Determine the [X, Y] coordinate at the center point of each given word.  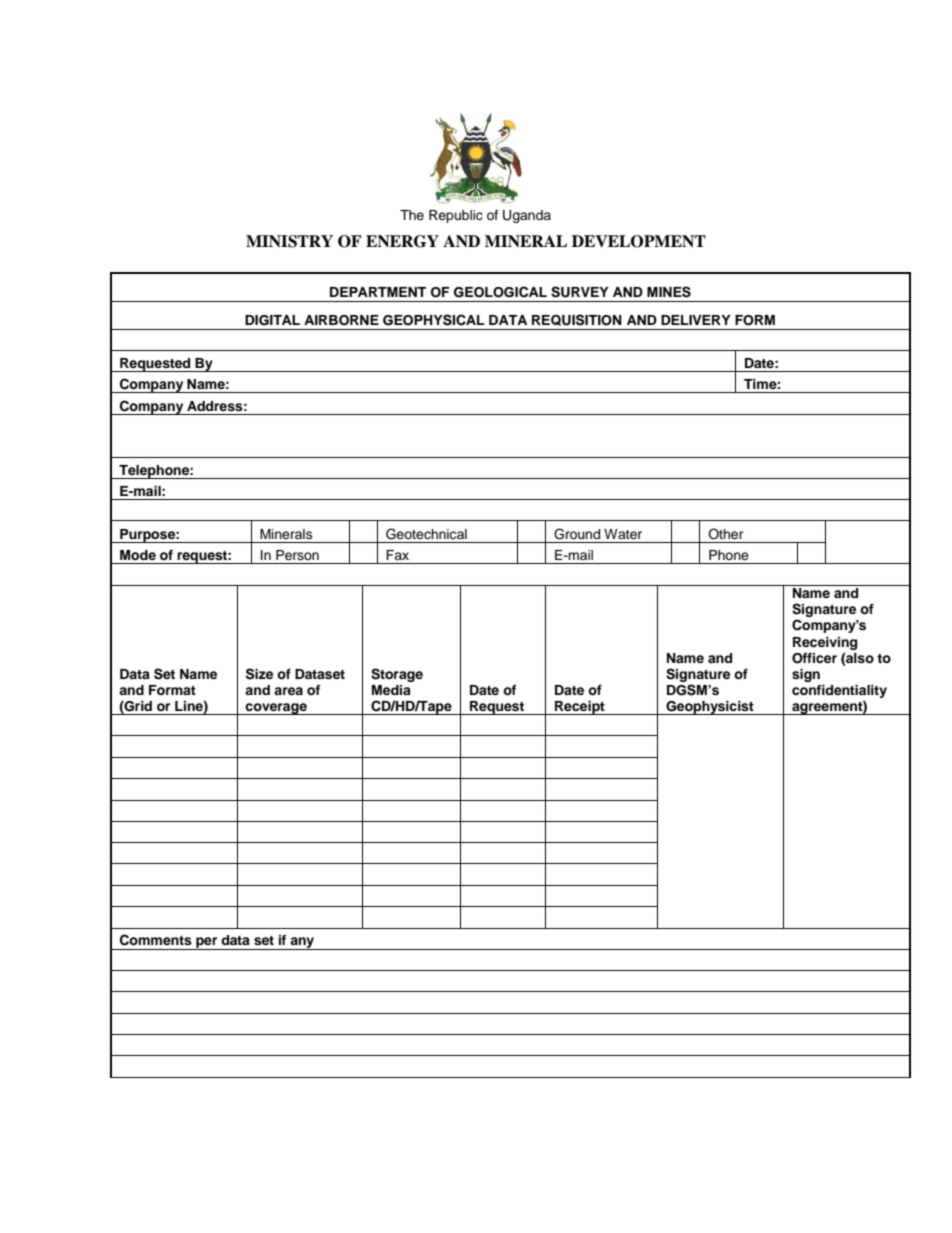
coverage [276, 709]
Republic [456, 216]
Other [725, 534]
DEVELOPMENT [639, 241]
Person [297, 555]
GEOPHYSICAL [434, 320]
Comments [156, 940]
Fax [397, 555]
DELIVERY [696, 320]
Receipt [580, 708]
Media [391, 690]
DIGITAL [272, 320]
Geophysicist [710, 708]
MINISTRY [289, 241]
